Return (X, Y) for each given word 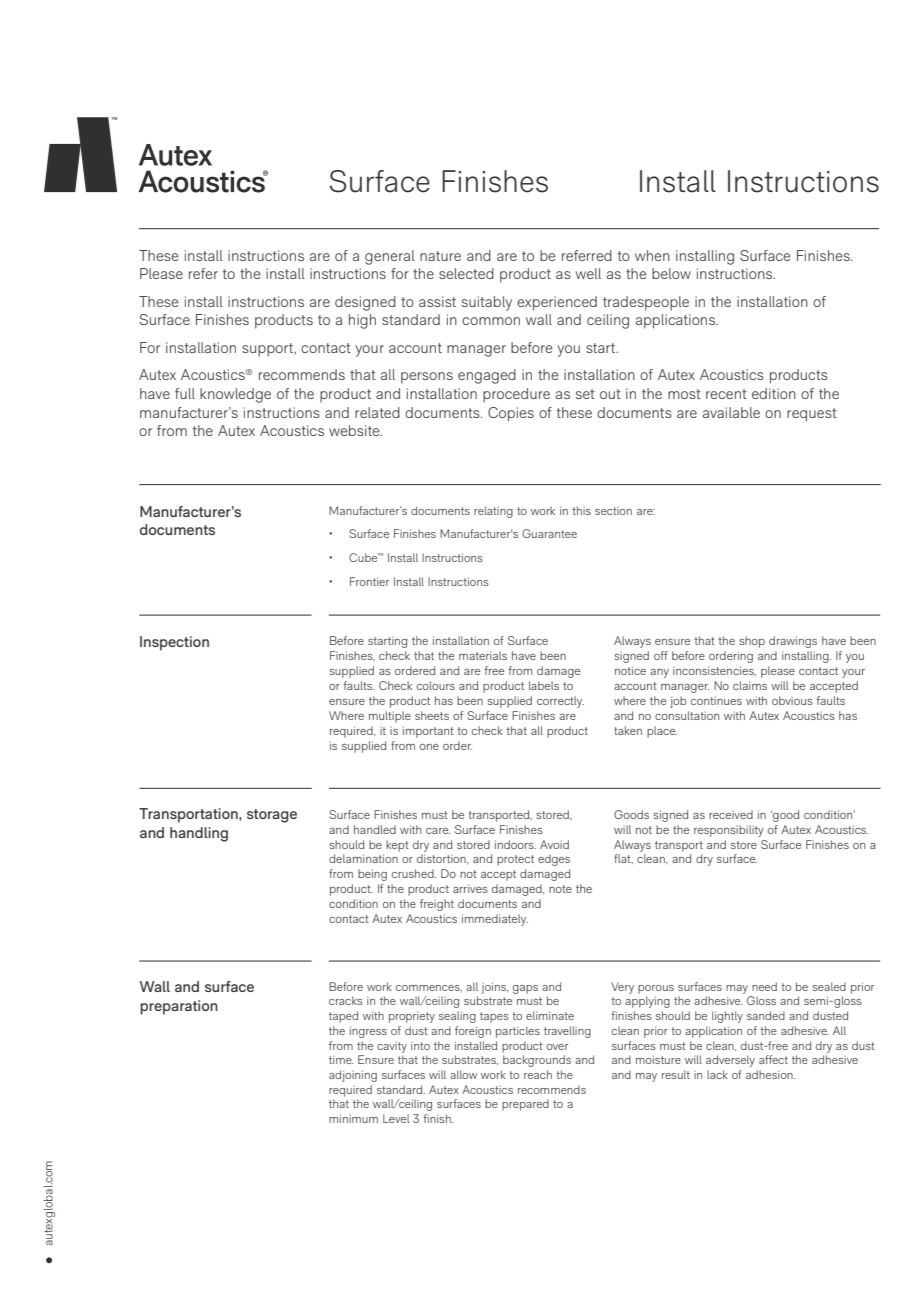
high (362, 321)
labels (544, 685)
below (671, 273)
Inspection (174, 643)
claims (750, 685)
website (355, 430)
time (341, 1060)
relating (493, 512)
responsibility (729, 831)
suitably (487, 303)
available (731, 412)
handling (199, 834)
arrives (470, 888)
